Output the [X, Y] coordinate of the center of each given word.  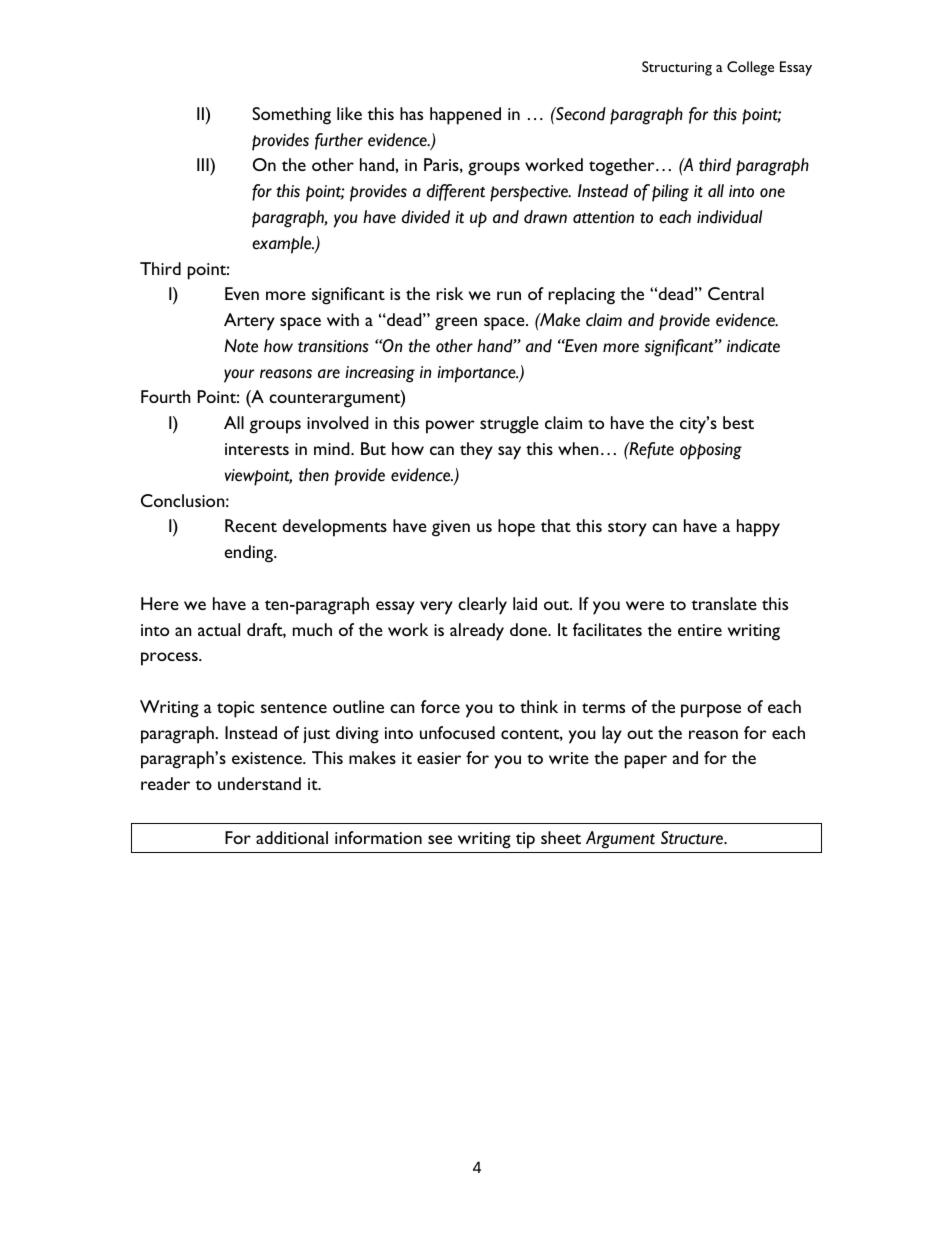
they [476, 451]
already [477, 632]
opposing [711, 451]
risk [449, 293]
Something [291, 116]
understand [259, 783]
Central [736, 293]
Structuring [677, 68]
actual [219, 629]
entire [700, 630]
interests [257, 449]
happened [465, 116]
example [283, 245]
